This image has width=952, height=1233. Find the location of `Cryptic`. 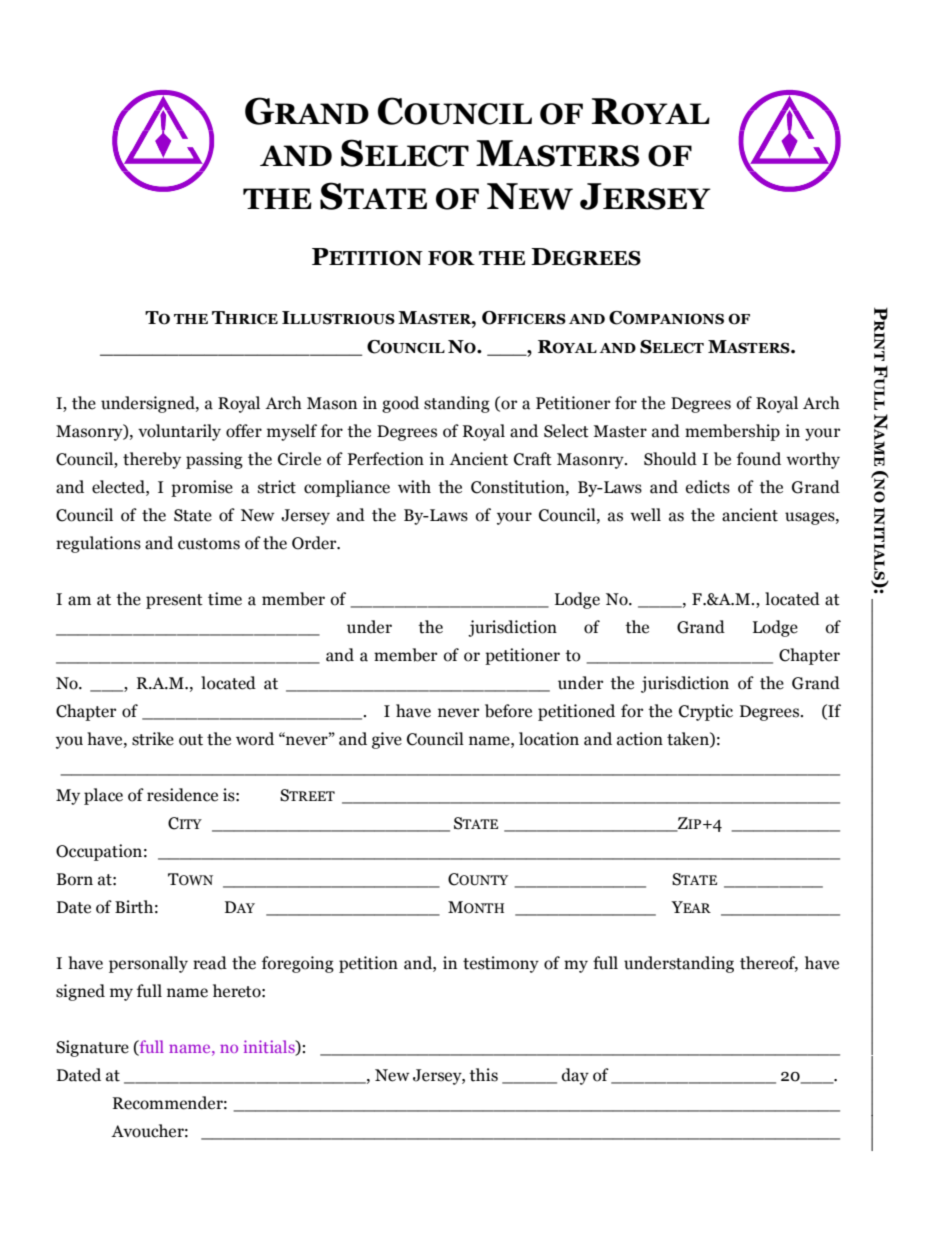

Cryptic is located at coordinates (706, 712).
